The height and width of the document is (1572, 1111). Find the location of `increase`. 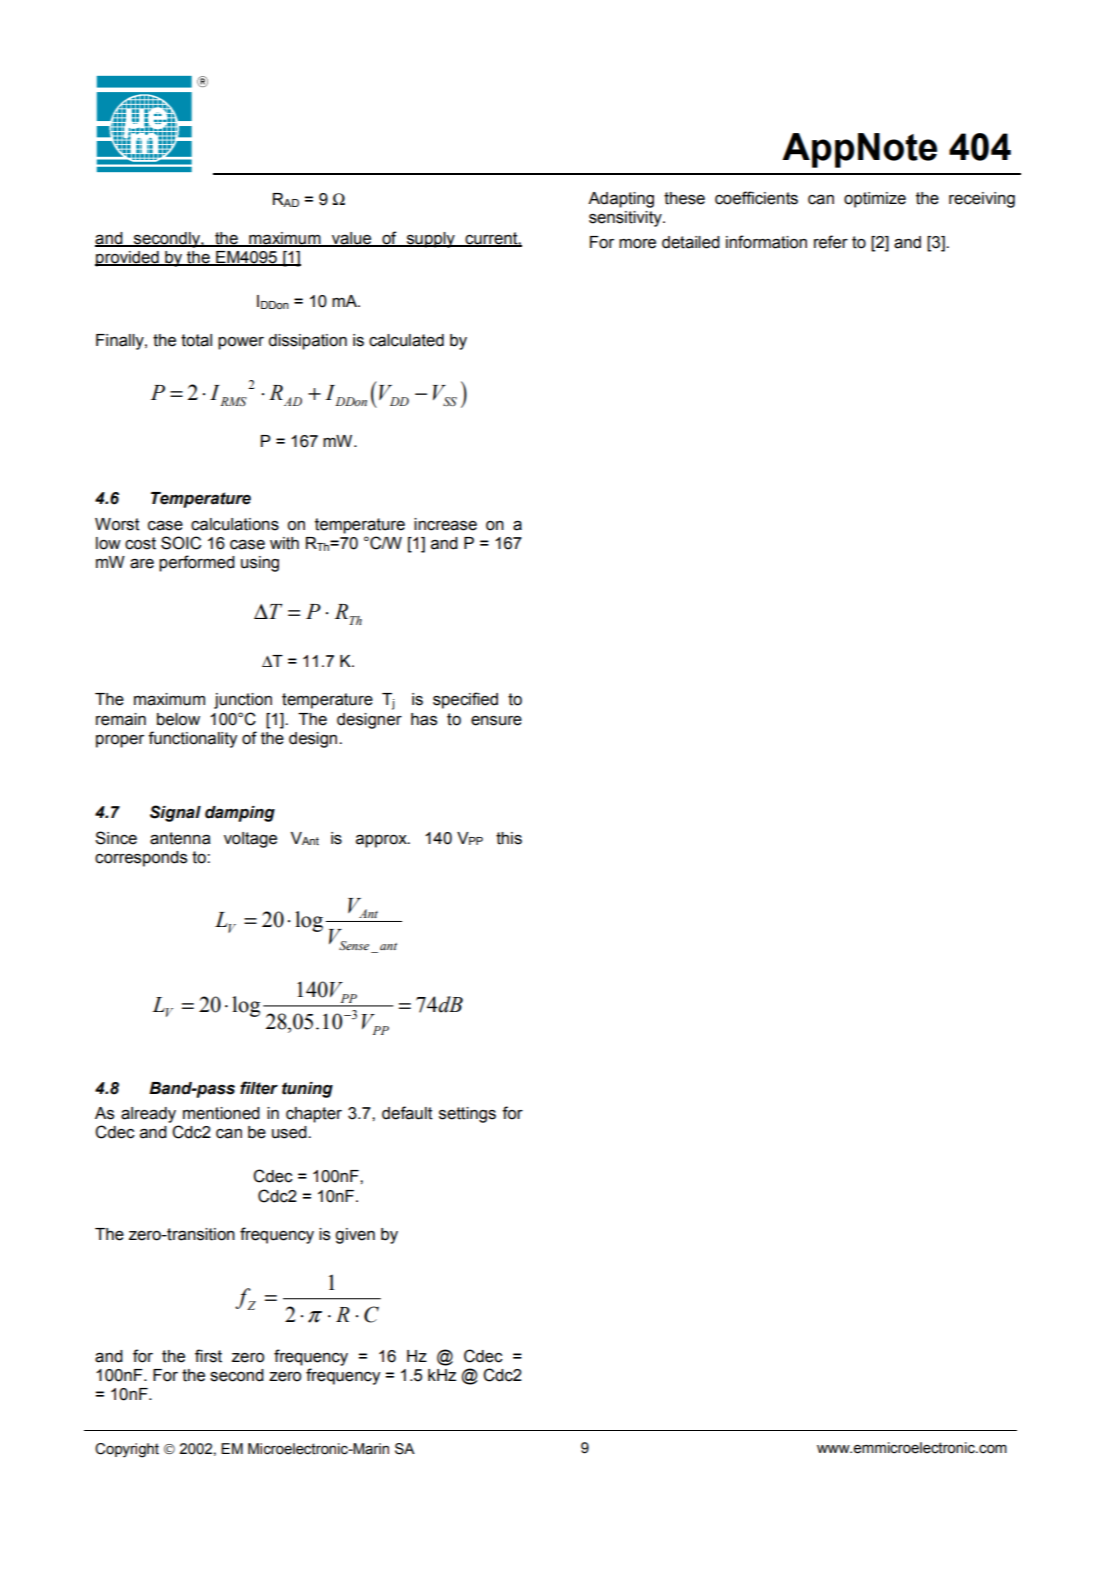

increase is located at coordinates (445, 524).
